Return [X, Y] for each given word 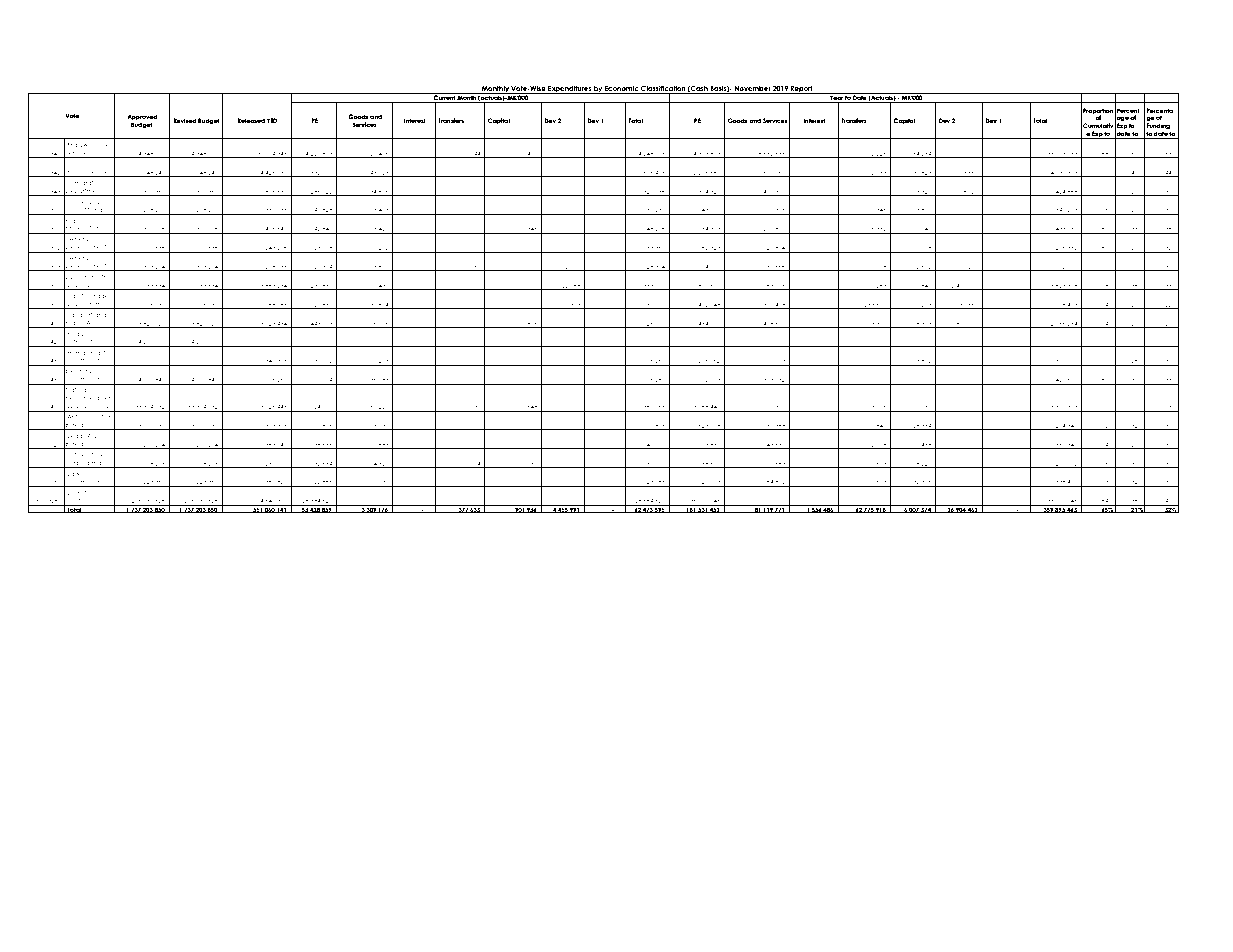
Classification [663, 90]
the [100, 454]
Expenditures [570, 90]
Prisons [77, 171]
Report [802, 90]
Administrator [87, 249]
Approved [142, 118]
